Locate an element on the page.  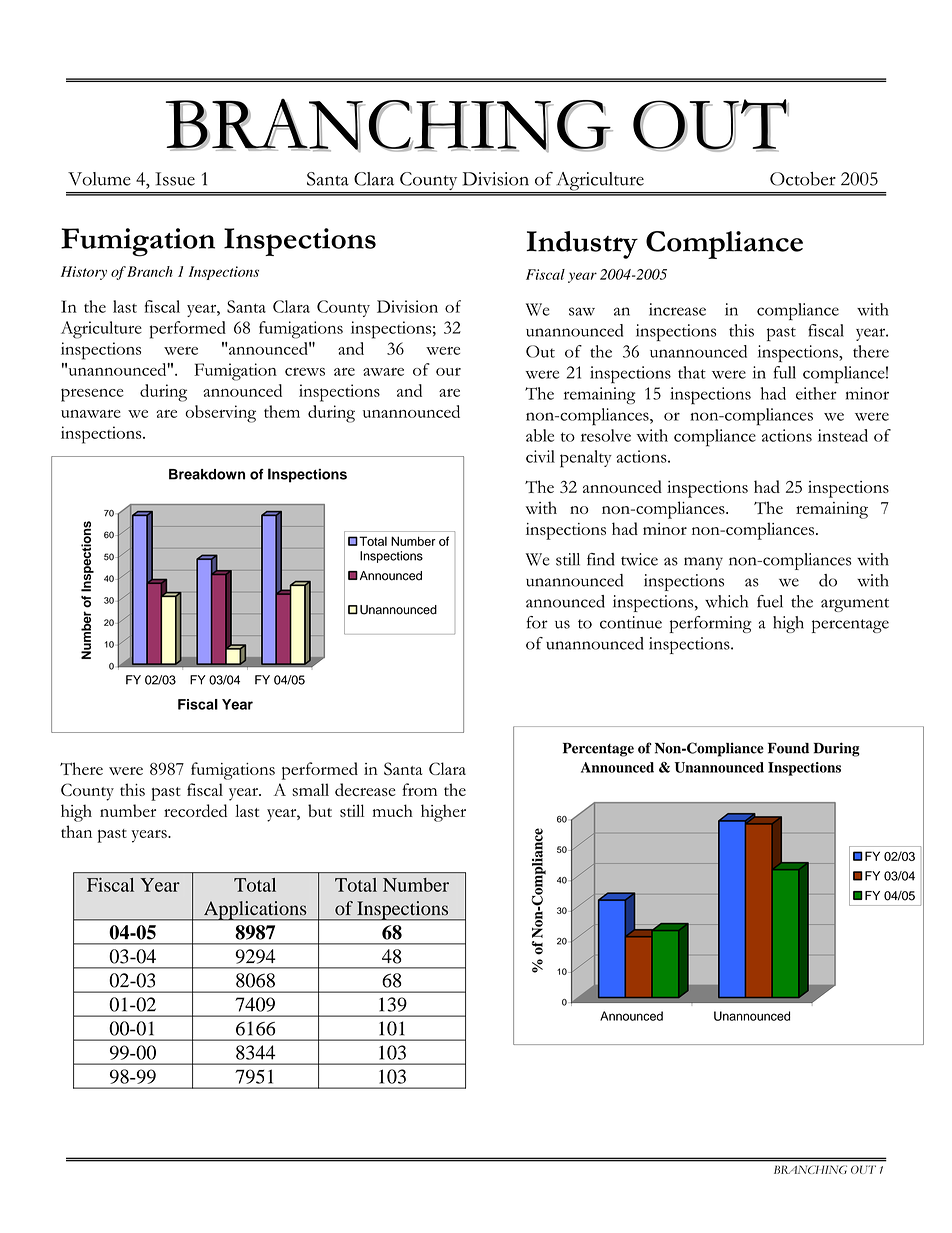
October is located at coordinates (803, 179).
